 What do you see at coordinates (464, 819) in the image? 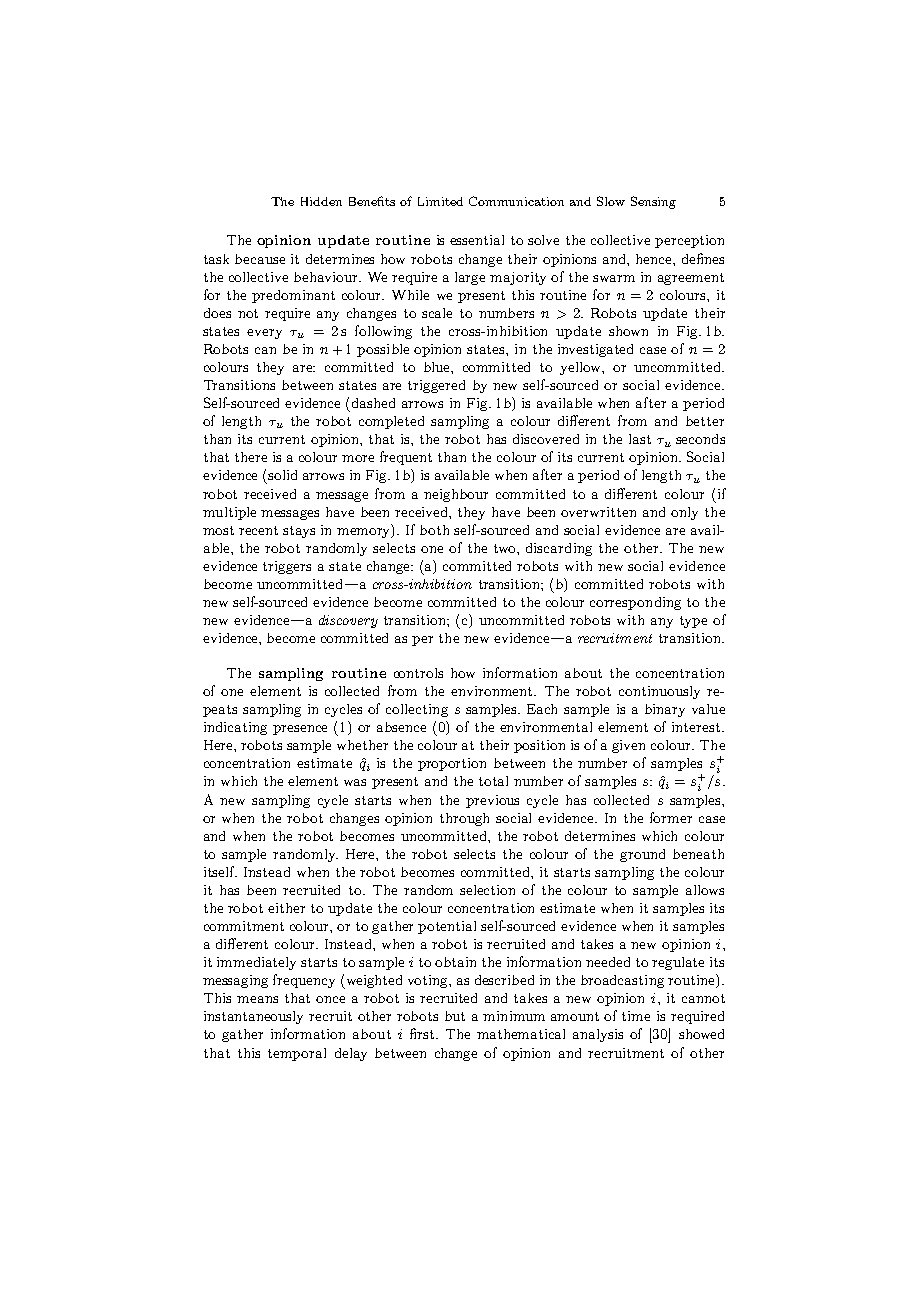
I see `through` at bounding box center [464, 819].
